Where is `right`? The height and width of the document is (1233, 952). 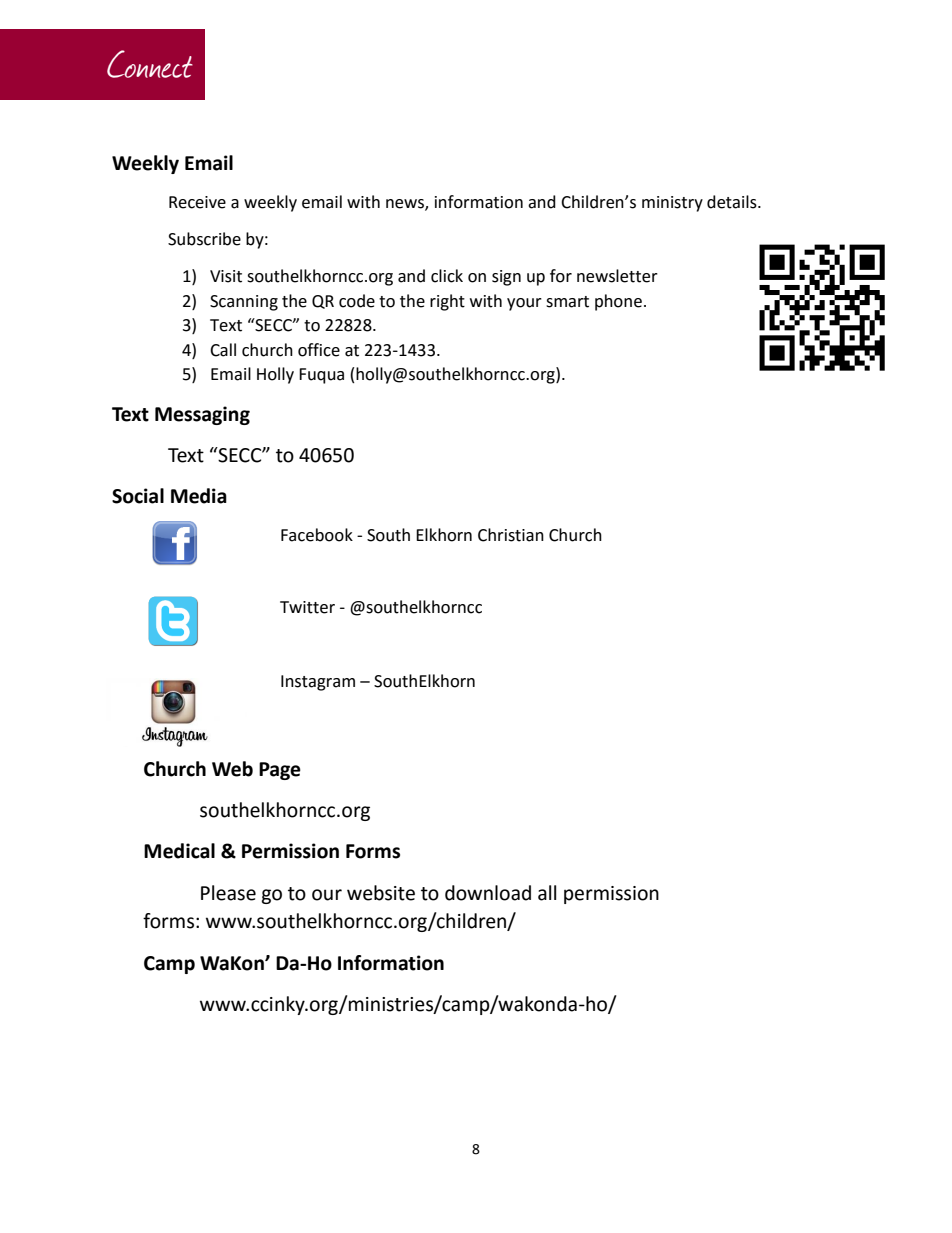
right is located at coordinates (447, 302).
